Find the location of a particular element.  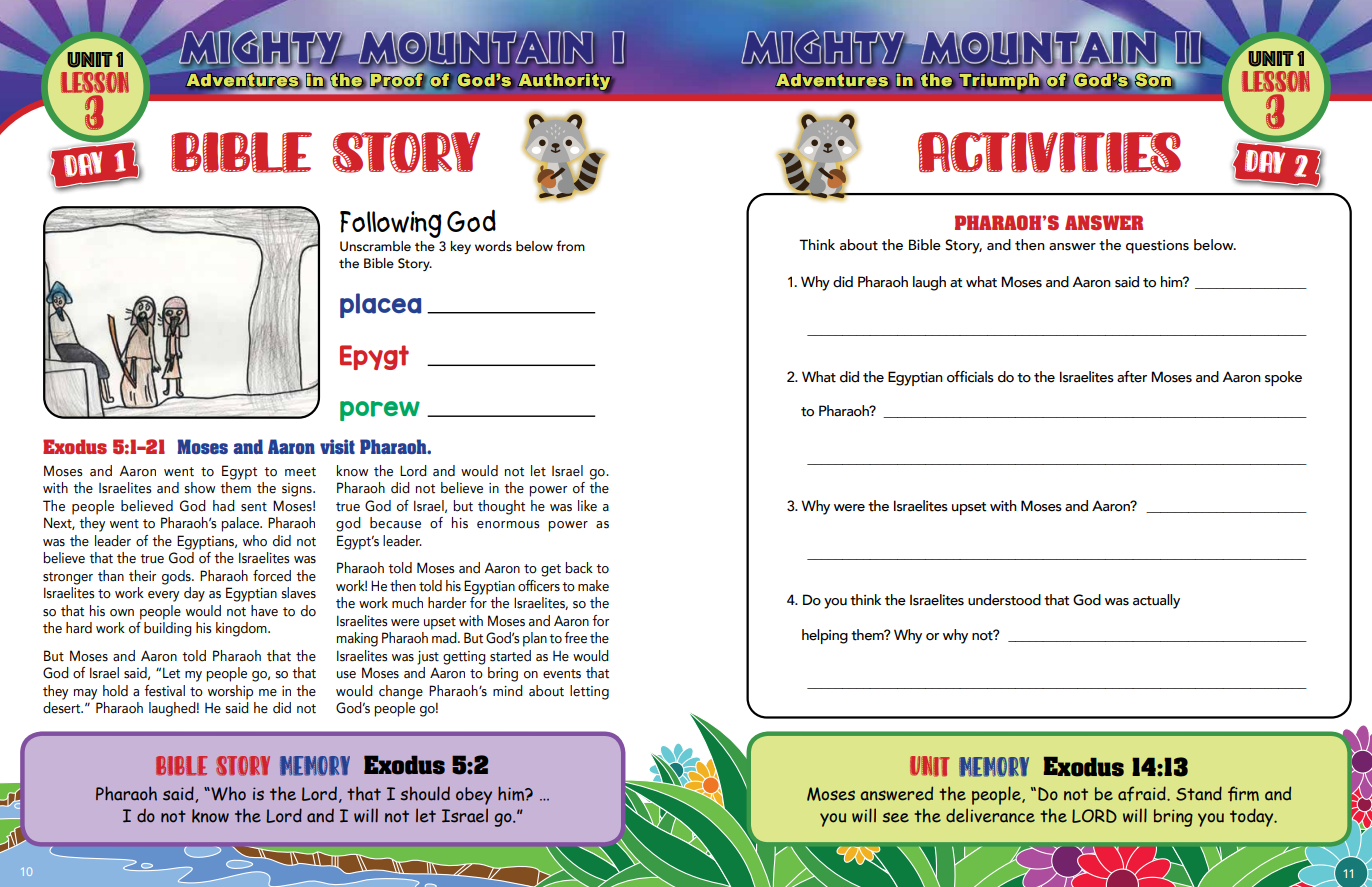

officials is located at coordinates (970, 377).
